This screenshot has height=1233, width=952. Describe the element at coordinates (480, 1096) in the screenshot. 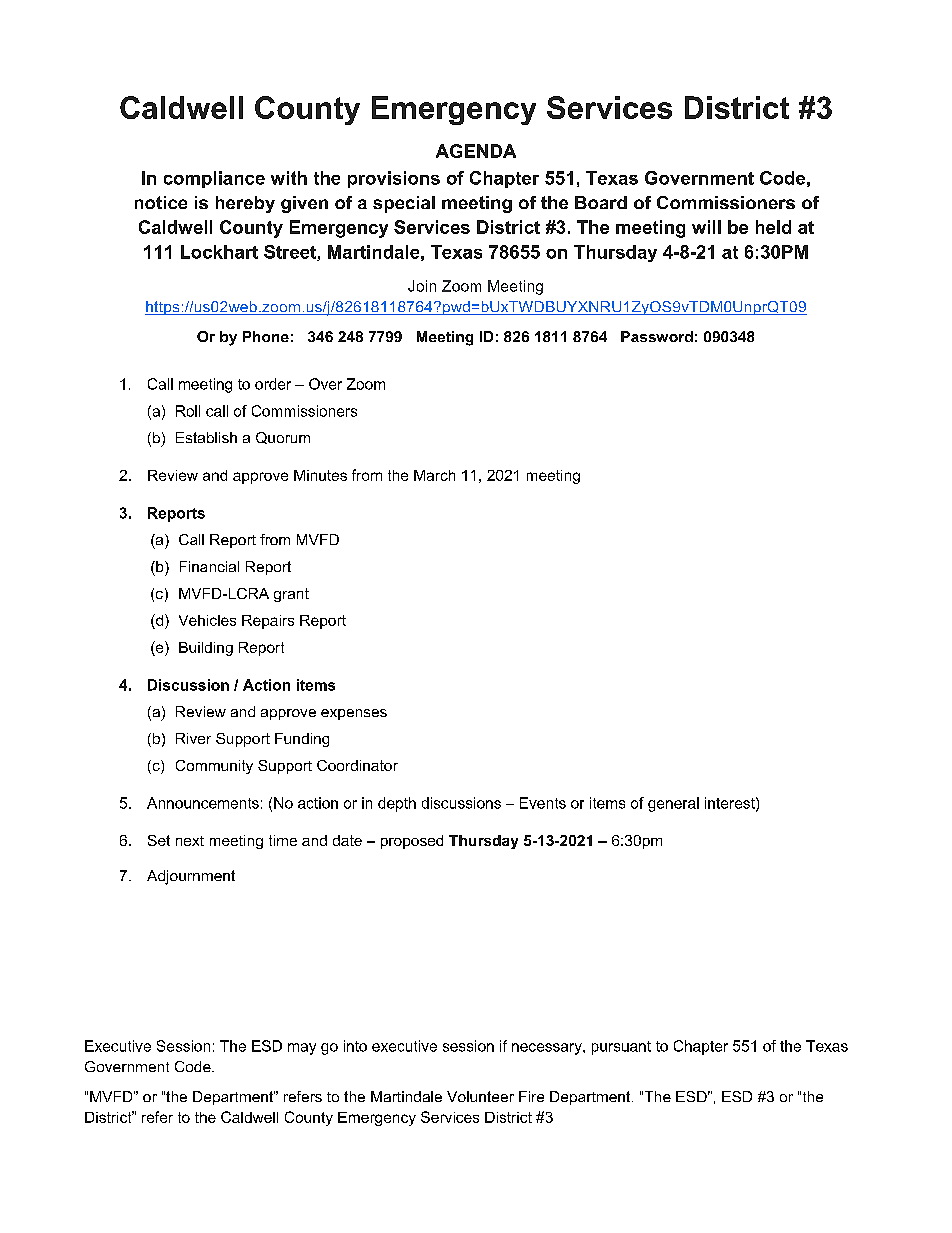

I see `Volunteer` at that location.
